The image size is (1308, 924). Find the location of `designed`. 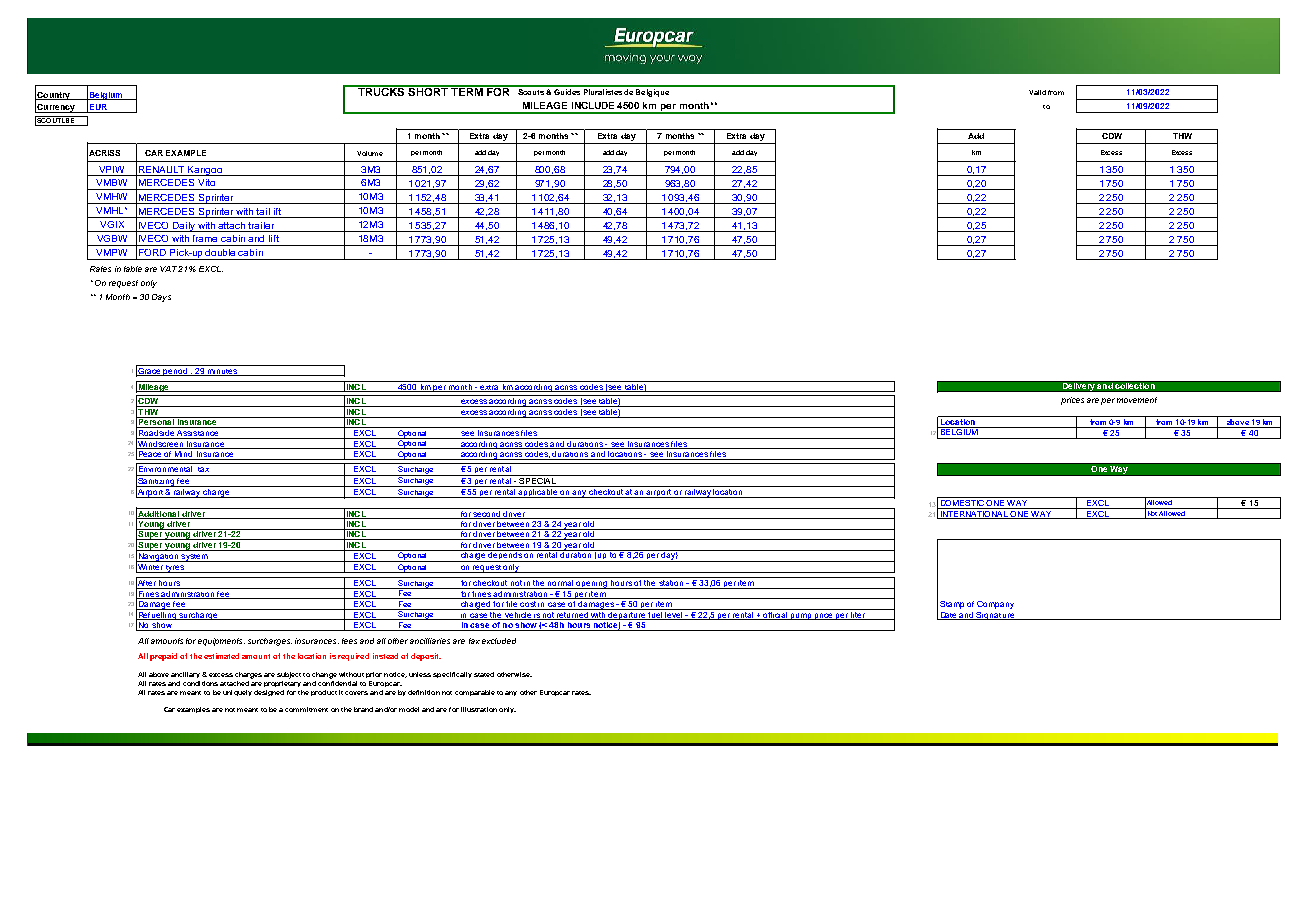

designed is located at coordinates (269, 693).
